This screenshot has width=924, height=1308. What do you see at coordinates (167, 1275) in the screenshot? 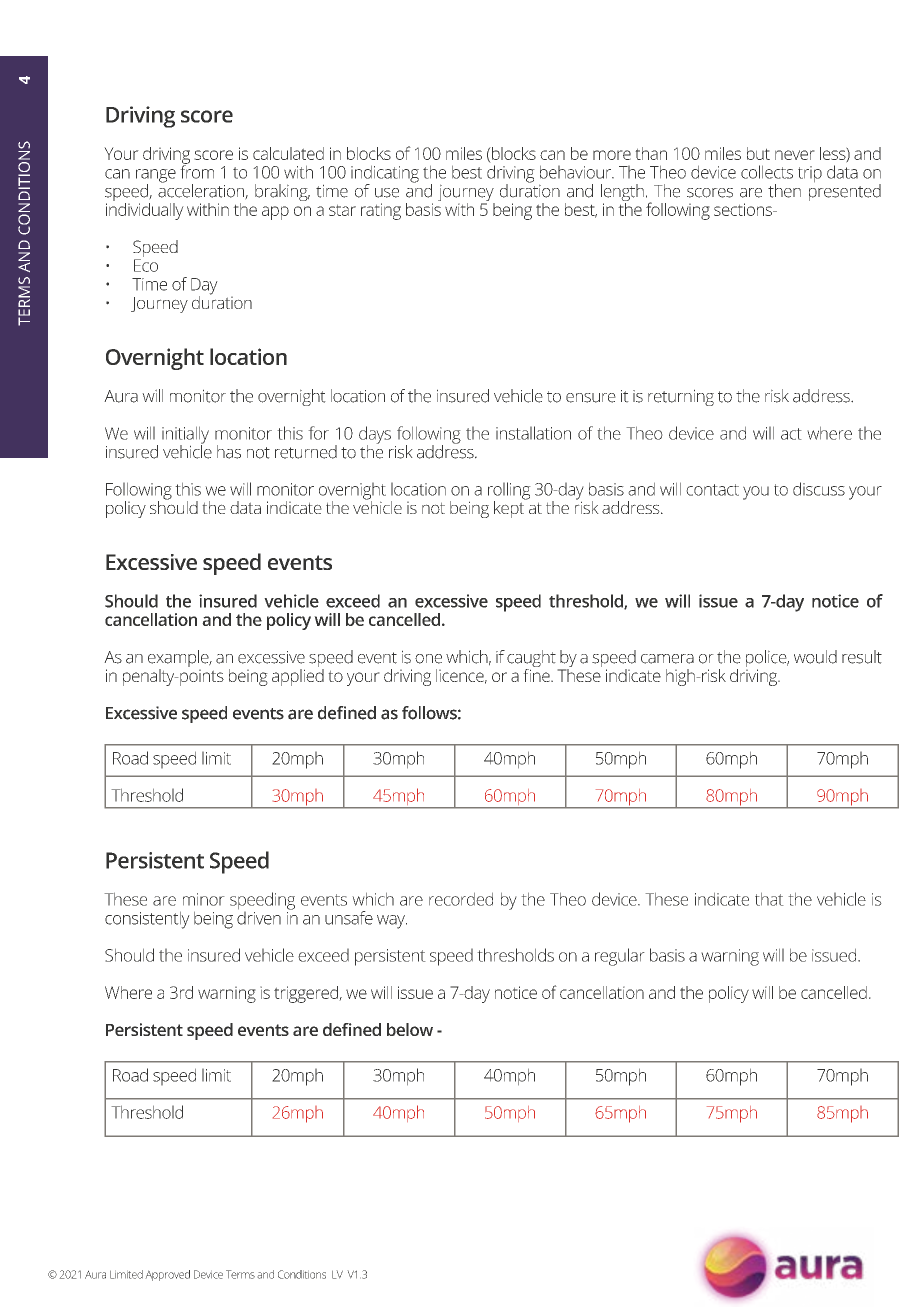
I see `Approved` at bounding box center [167, 1275].
